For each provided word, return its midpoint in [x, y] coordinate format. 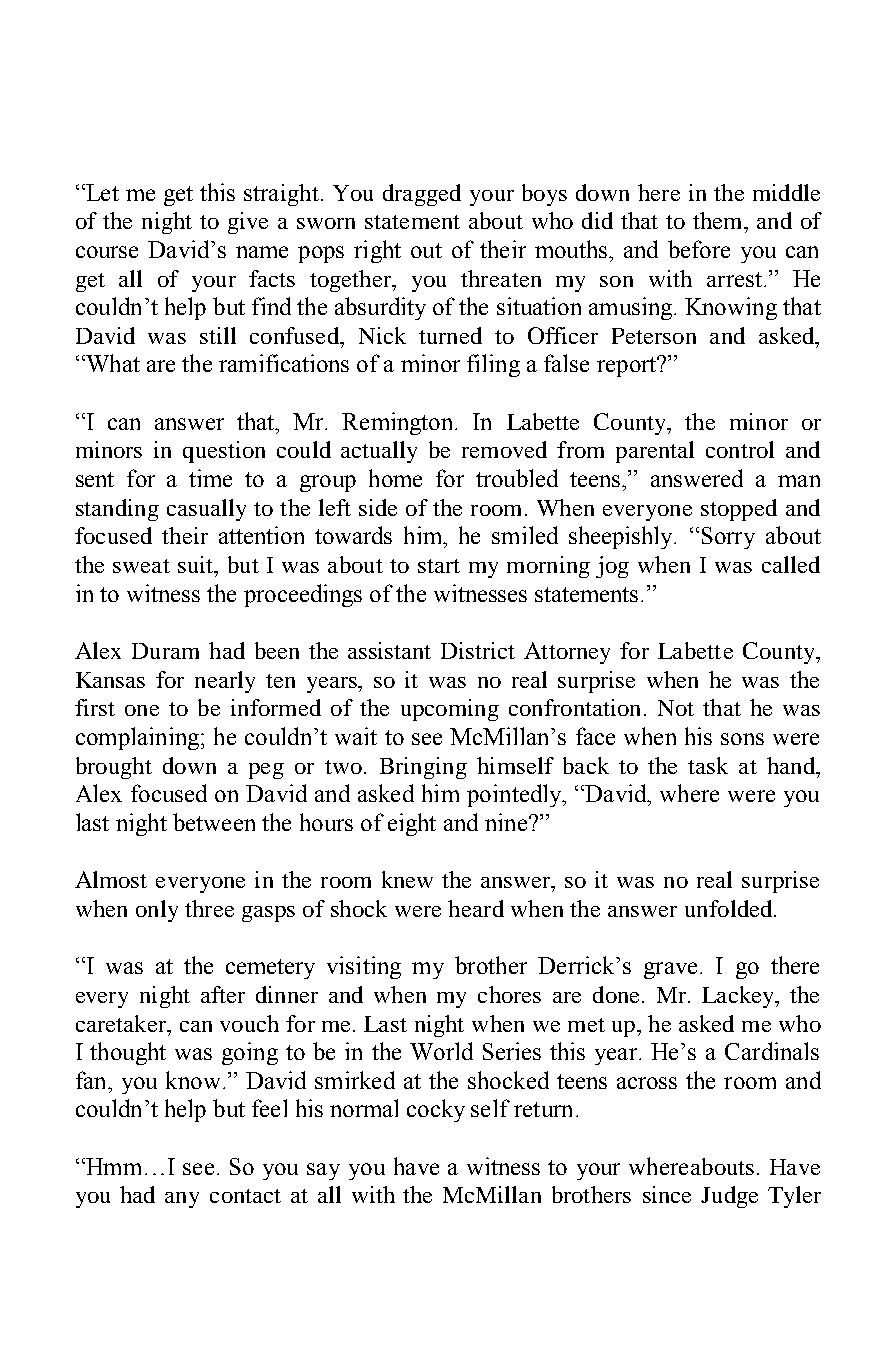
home [395, 478]
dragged [422, 195]
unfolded [728, 908]
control [740, 449]
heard [476, 908]
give [248, 223]
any [182, 1200]
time [210, 478]
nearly [225, 682]
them [719, 220]
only [157, 911]
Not [676, 708]
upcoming [450, 710]
